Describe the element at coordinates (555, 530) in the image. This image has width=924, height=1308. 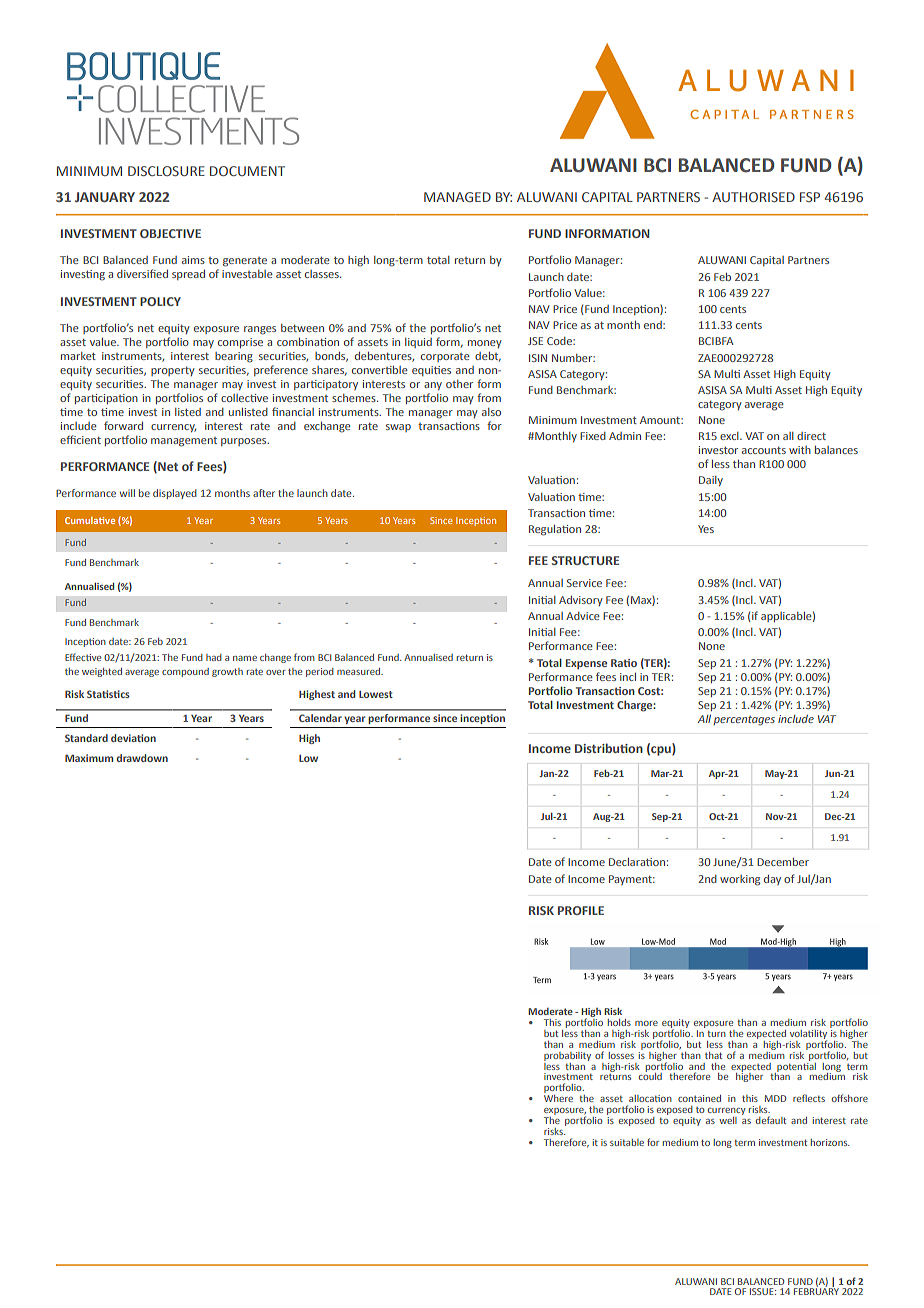
I see `Regulation` at that location.
